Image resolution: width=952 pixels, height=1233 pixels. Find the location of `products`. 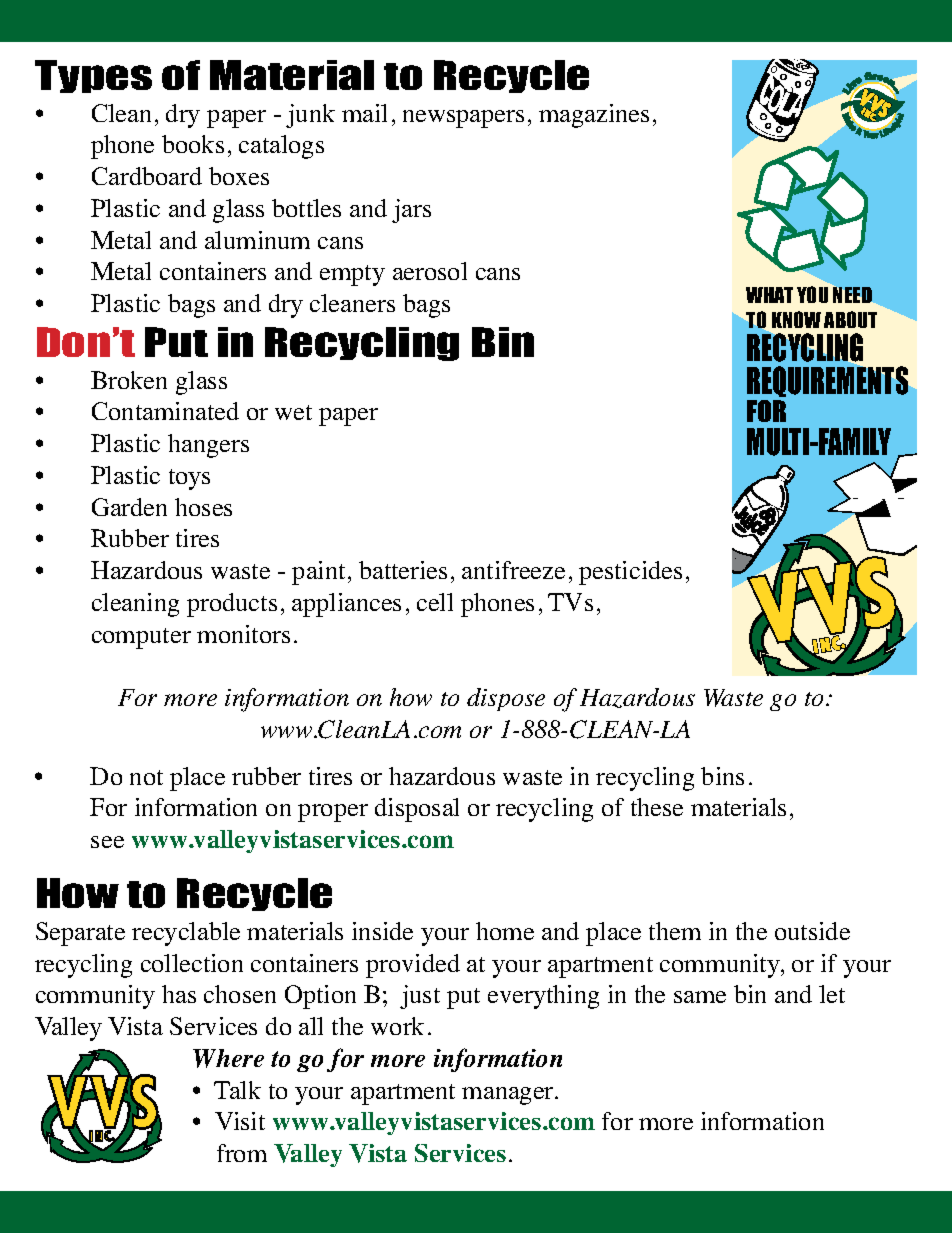

products is located at coordinates (232, 605).
